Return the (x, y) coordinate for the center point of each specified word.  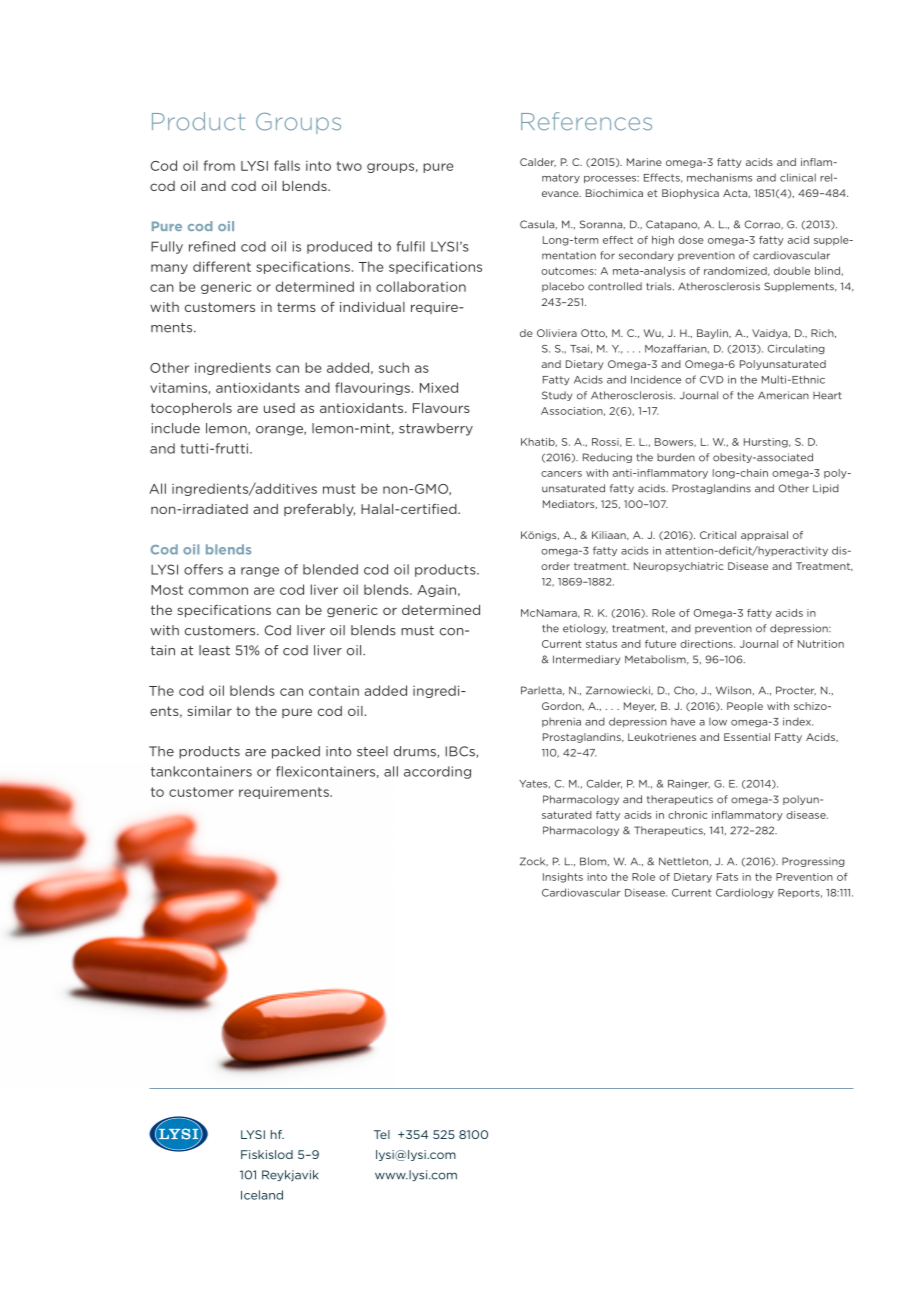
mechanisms (719, 177)
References (586, 121)
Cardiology (745, 893)
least (214, 650)
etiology (585, 629)
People (745, 707)
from (219, 165)
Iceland (262, 1195)
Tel (382, 1134)
